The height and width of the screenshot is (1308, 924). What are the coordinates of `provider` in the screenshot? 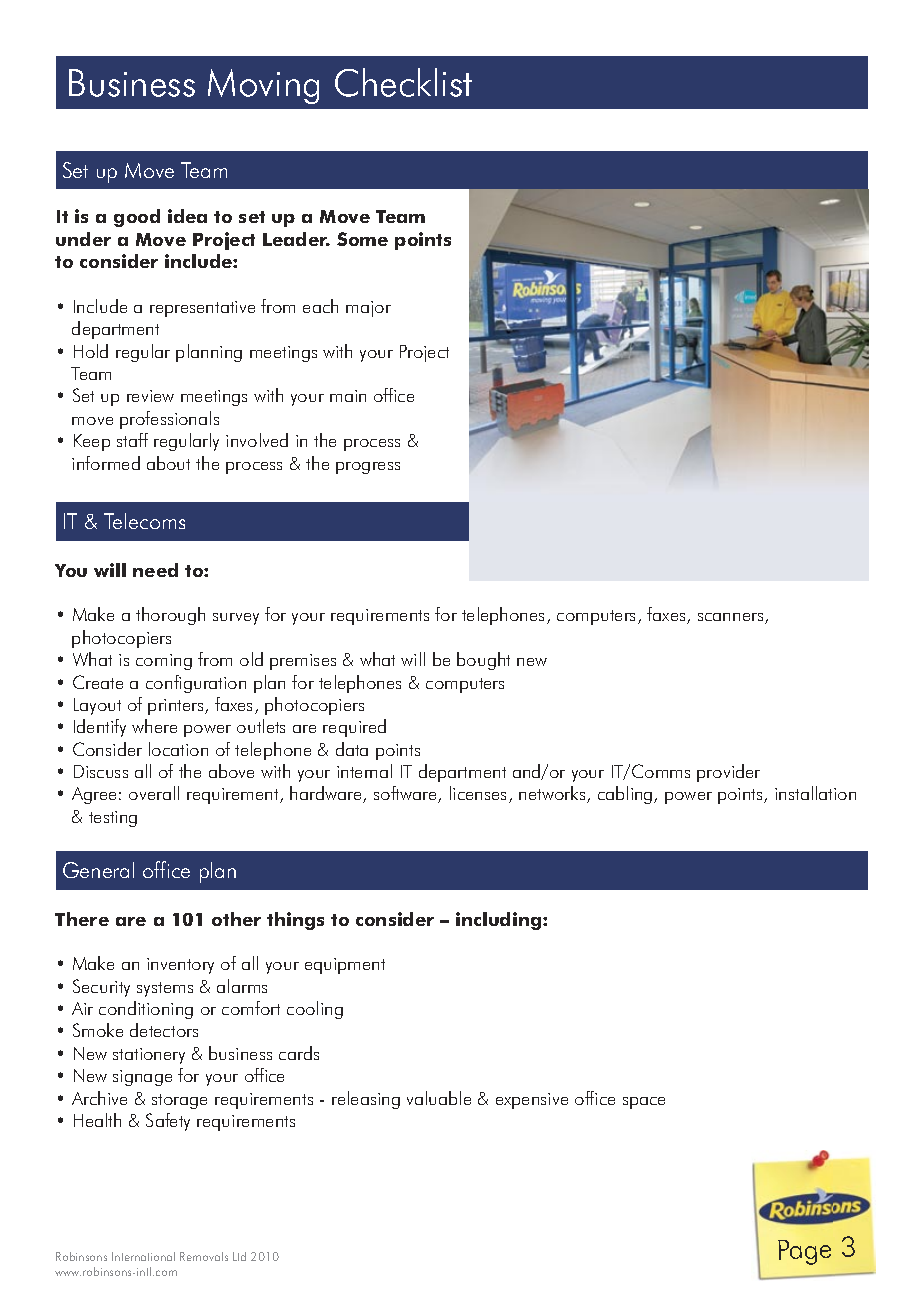 It's located at (728, 773).
